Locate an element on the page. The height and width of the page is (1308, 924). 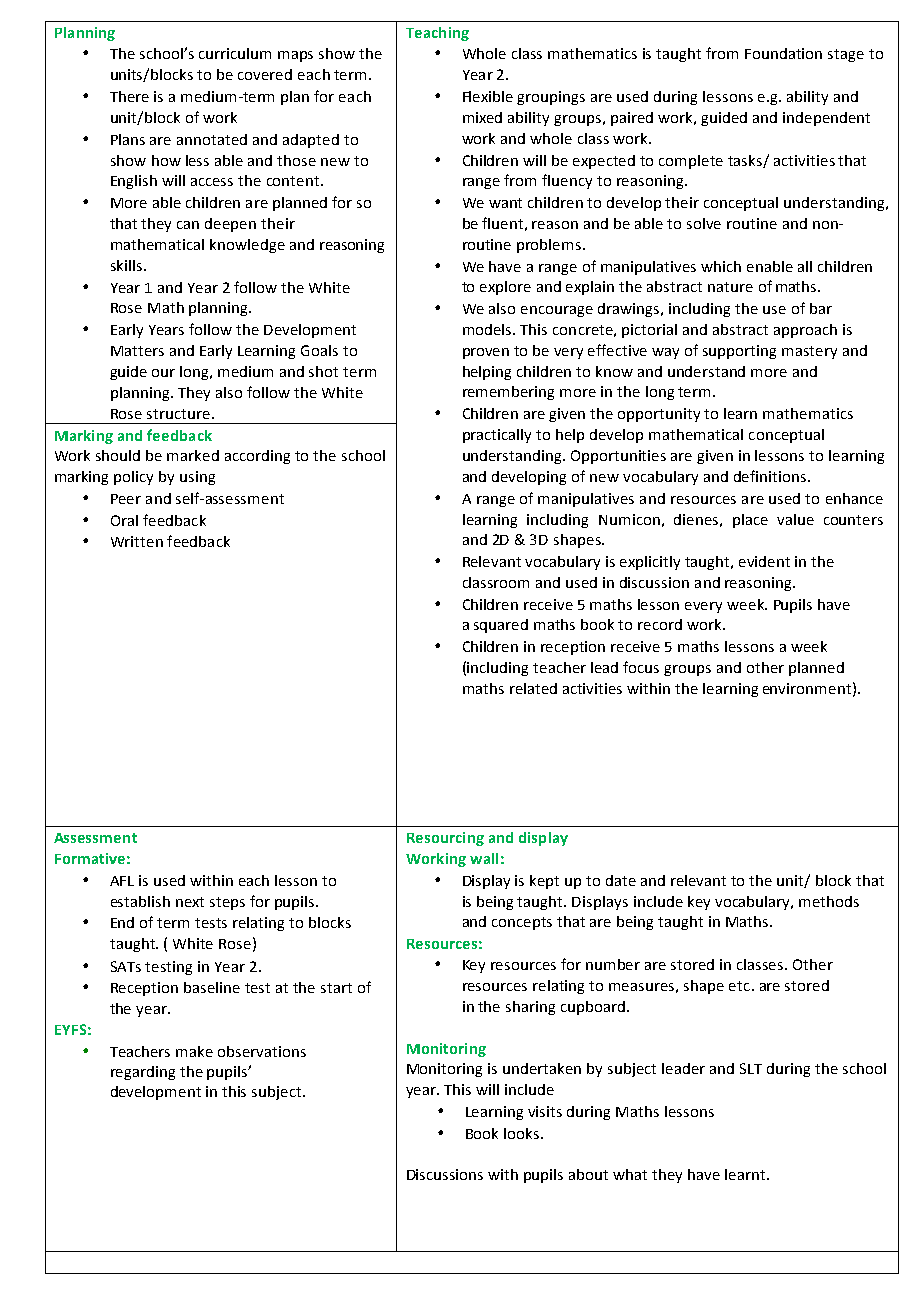
Foundation is located at coordinates (783, 53).
